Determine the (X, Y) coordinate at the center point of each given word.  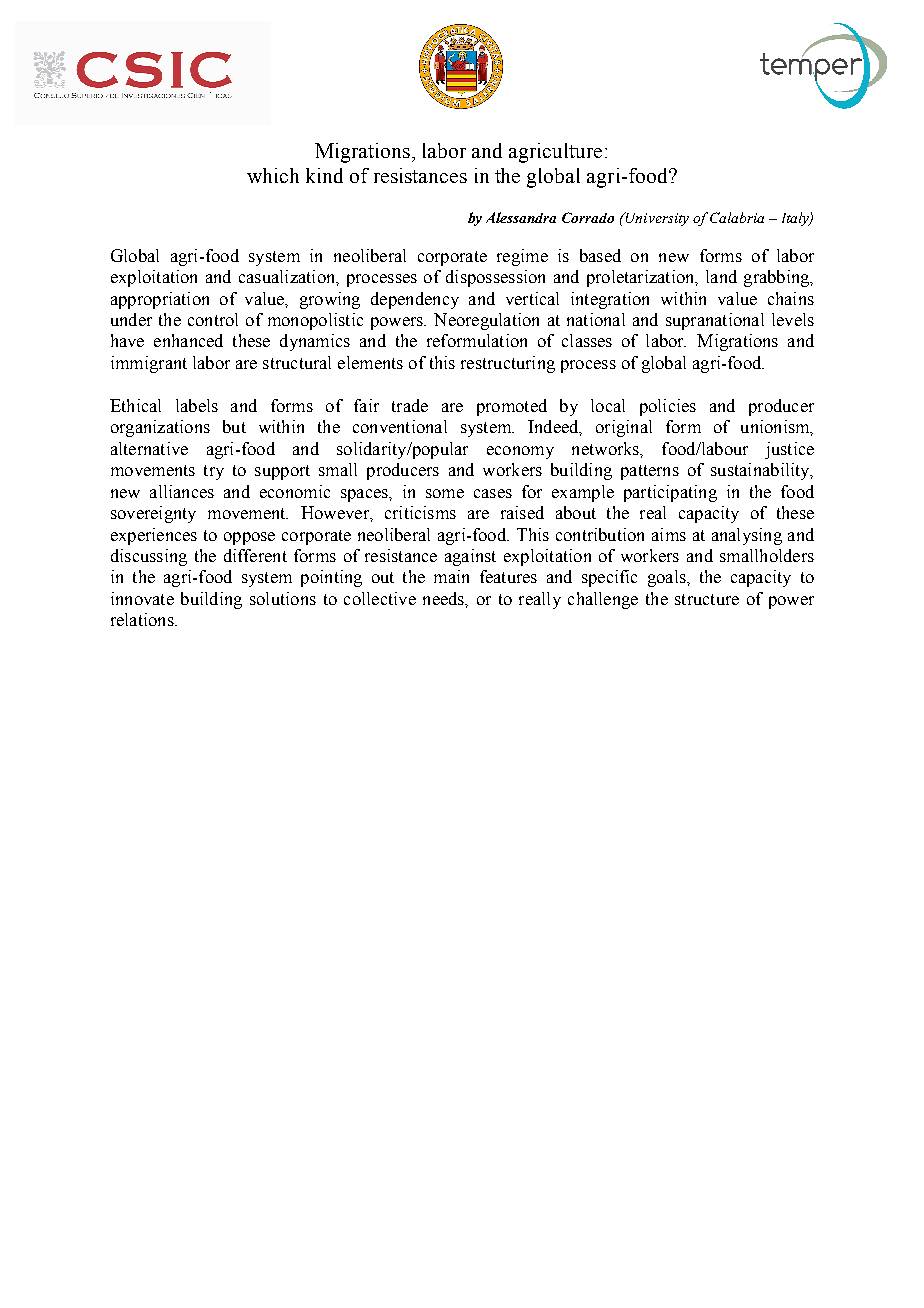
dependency (415, 300)
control (213, 319)
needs (444, 598)
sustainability (761, 471)
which (273, 175)
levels (793, 319)
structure (707, 599)
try (214, 472)
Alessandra (521, 217)
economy (520, 452)
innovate (142, 598)
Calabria (737, 217)
